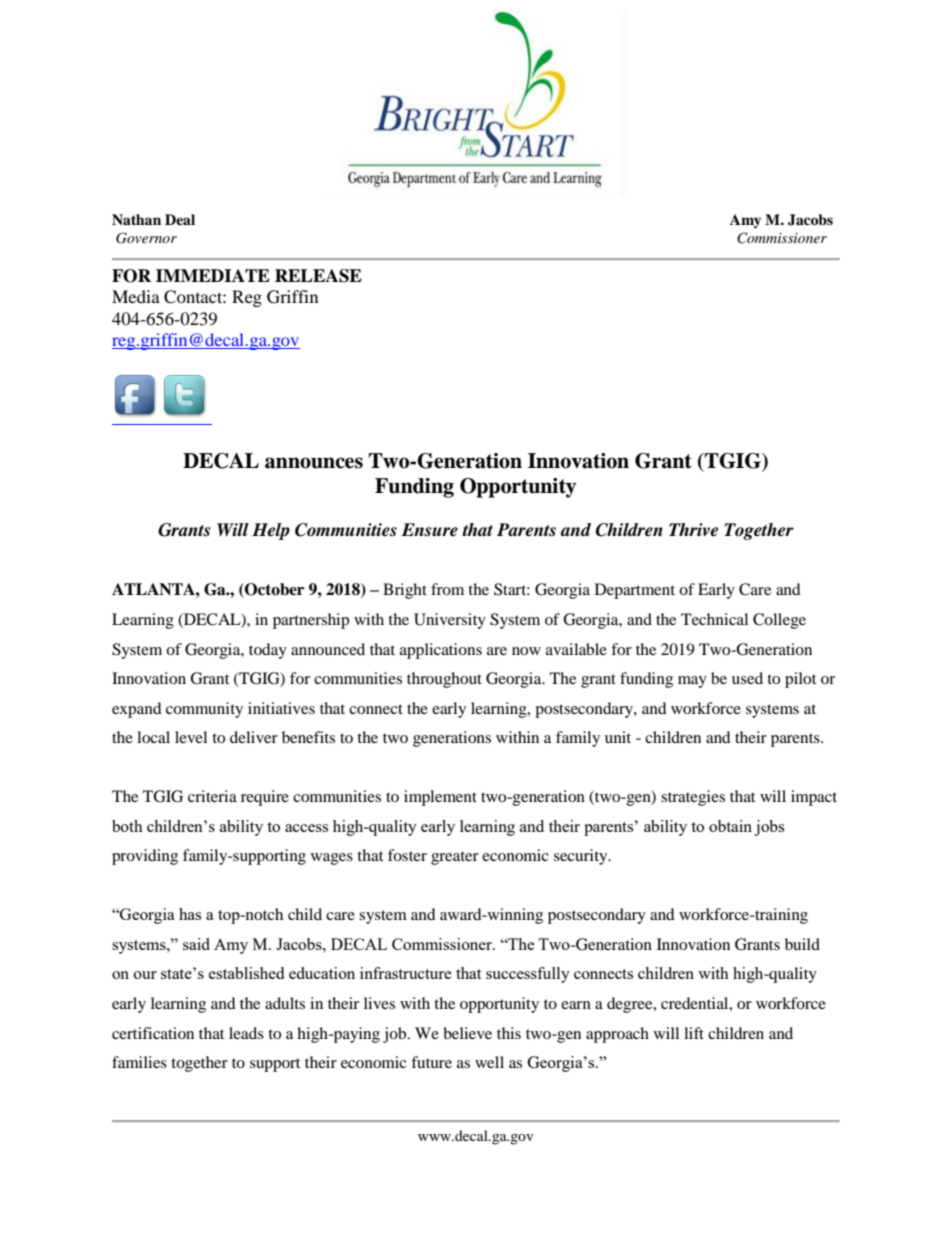  I want to click on Thrive, so click(693, 530).
